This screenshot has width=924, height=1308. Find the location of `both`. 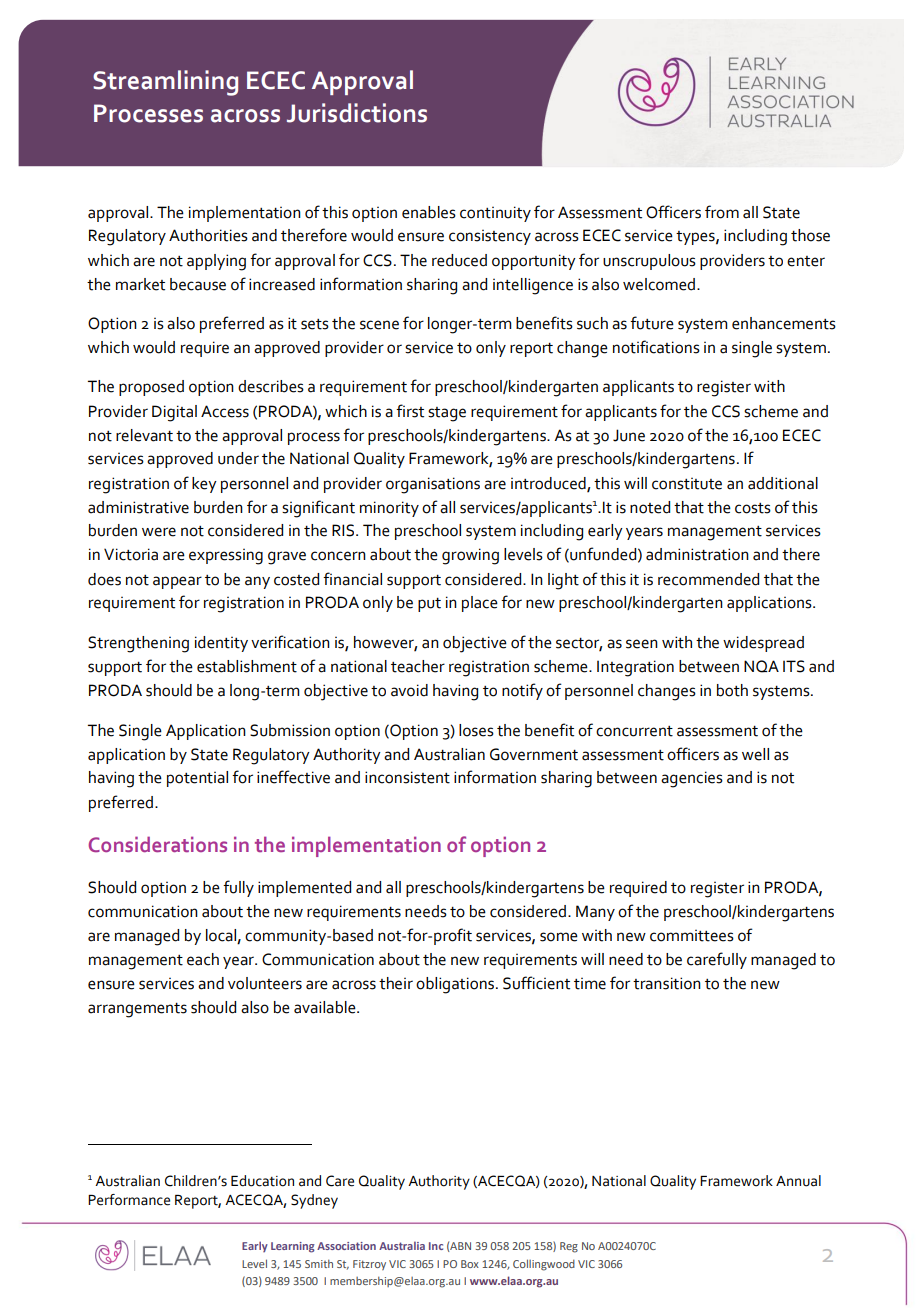

both is located at coordinates (732, 690).
